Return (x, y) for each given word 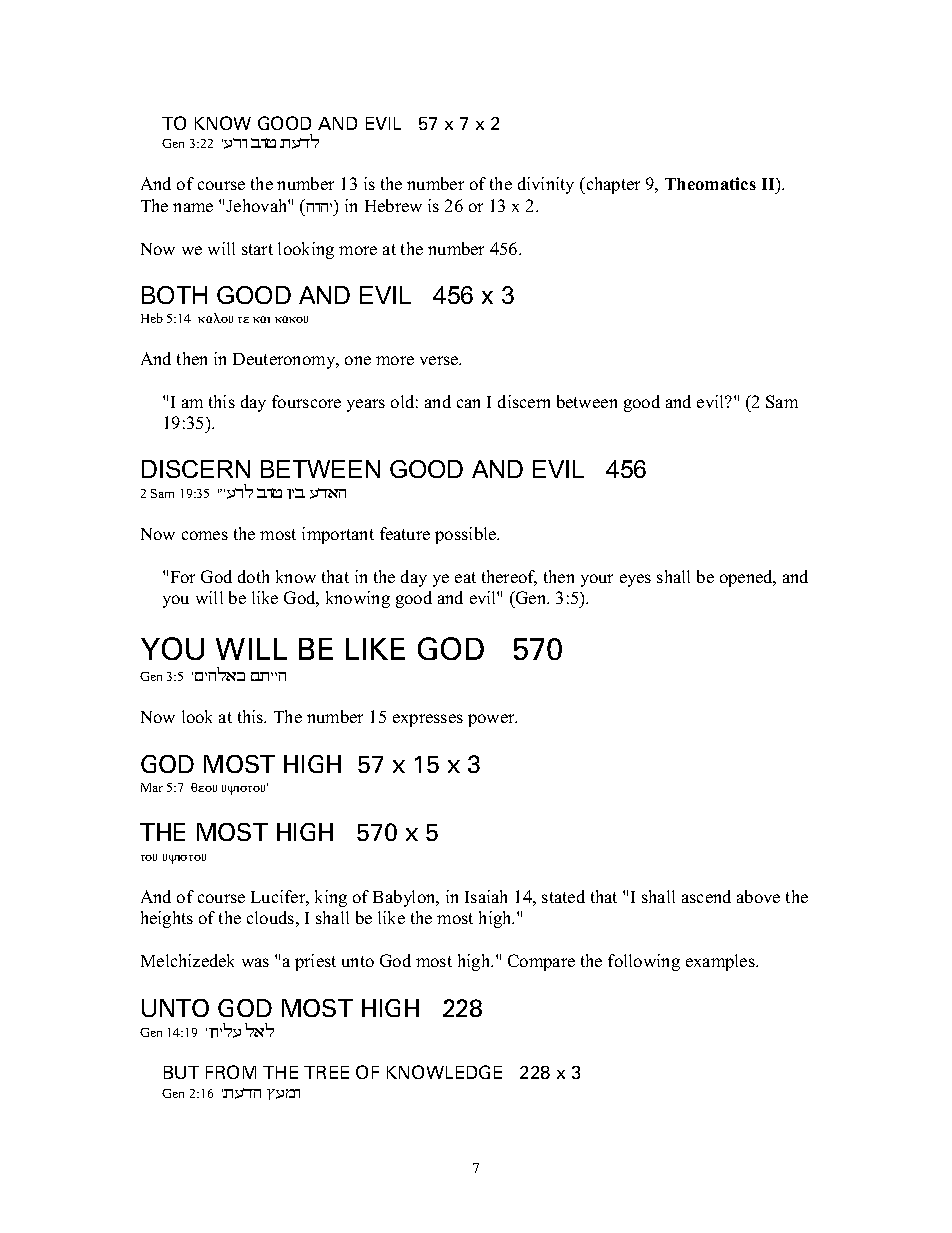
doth (253, 576)
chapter (612, 185)
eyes (635, 580)
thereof (509, 578)
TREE (326, 1072)
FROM (231, 1072)
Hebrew (393, 205)
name (193, 207)
